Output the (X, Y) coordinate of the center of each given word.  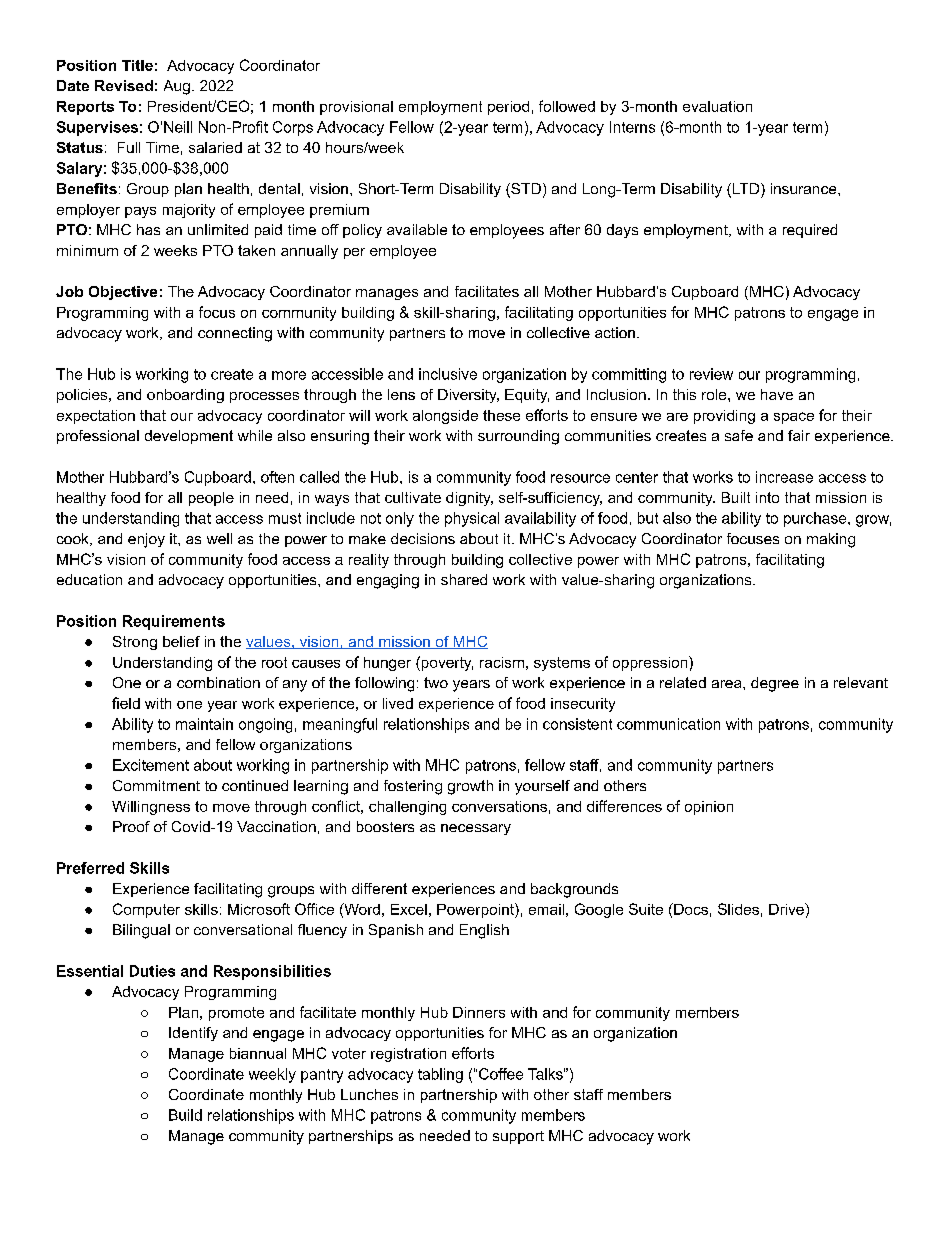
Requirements (174, 622)
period (508, 108)
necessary (476, 829)
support (518, 1137)
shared (464, 579)
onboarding (185, 396)
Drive (787, 909)
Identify (193, 1034)
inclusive (448, 374)
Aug (177, 87)
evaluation (717, 106)
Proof (131, 826)
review (711, 374)
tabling (440, 1075)
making (831, 540)
